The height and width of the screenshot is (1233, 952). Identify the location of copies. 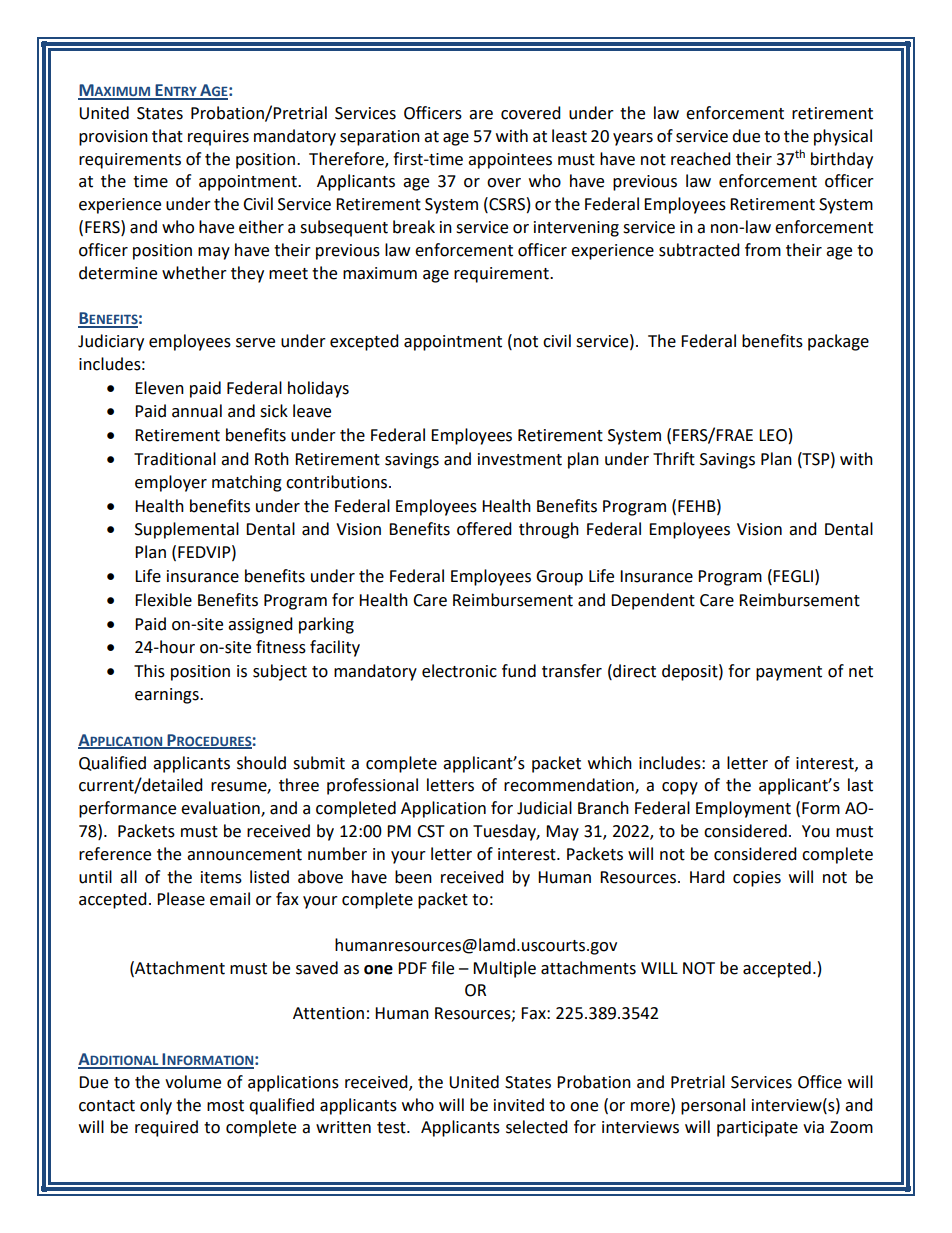
(757, 879).
